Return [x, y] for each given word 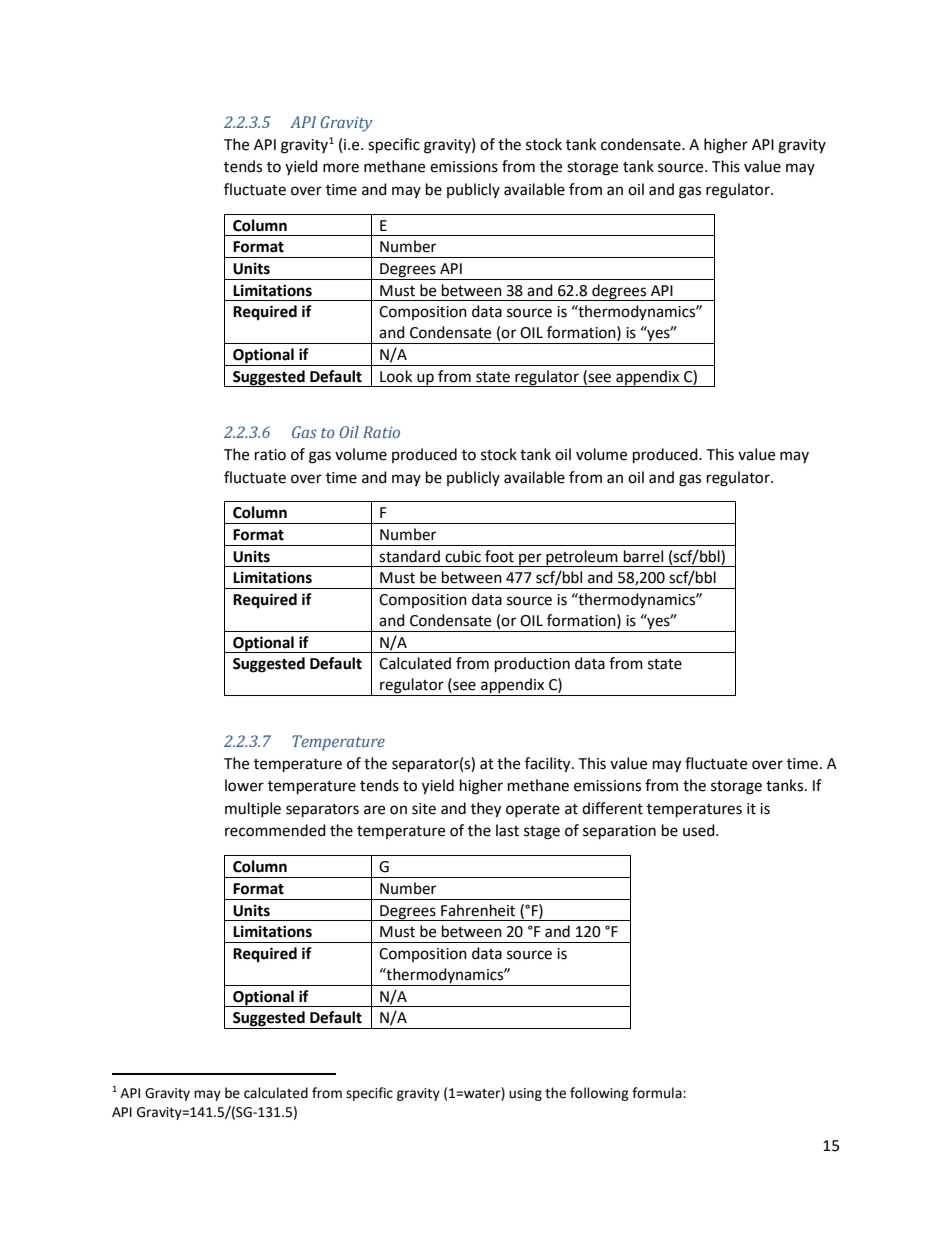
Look [396, 376]
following [599, 1094]
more [341, 168]
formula [658, 1093]
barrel [643, 556]
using [525, 1094]
